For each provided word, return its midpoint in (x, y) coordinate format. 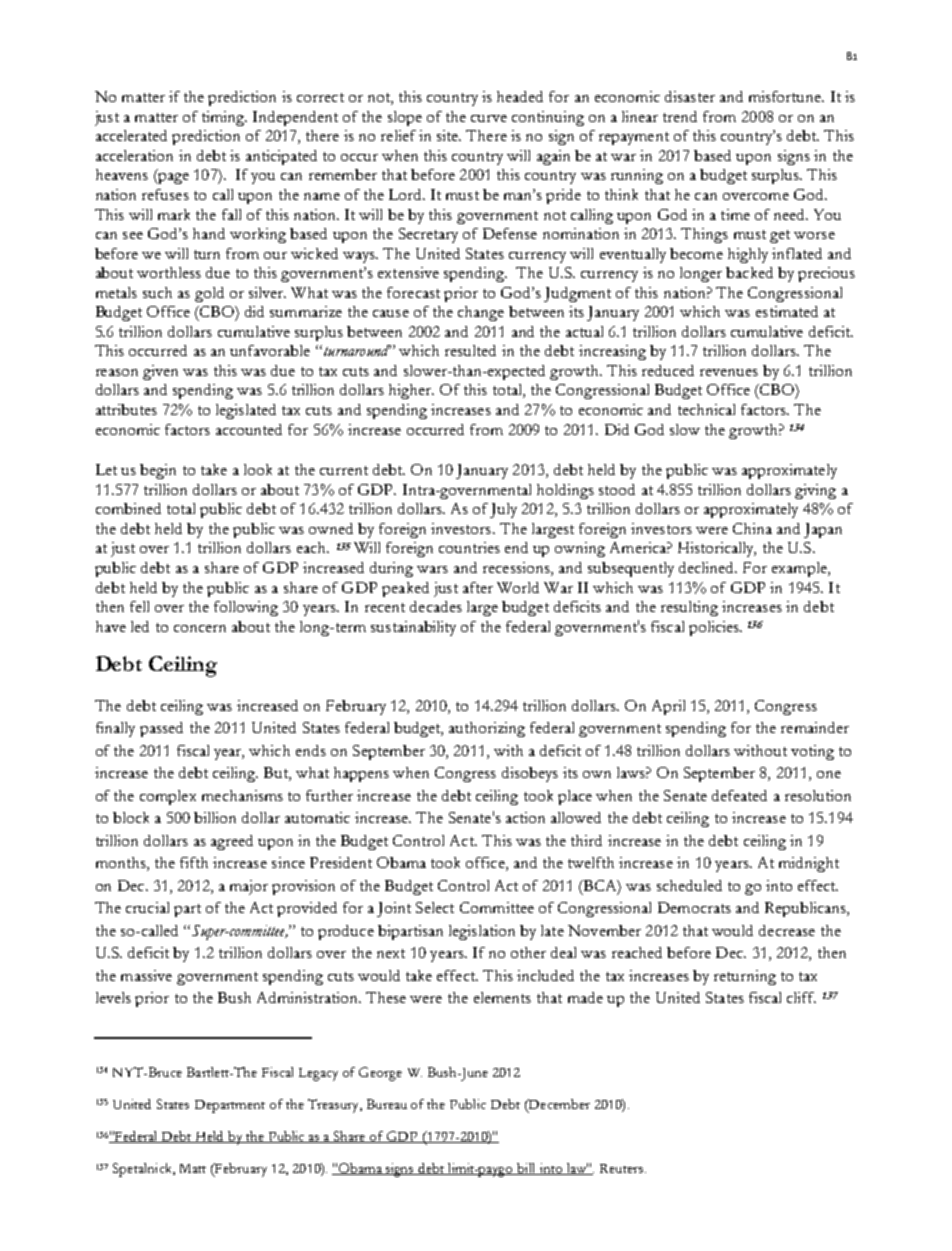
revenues (729, 372)
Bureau (387, 1104)
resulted (470, 350)
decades (436, 606)
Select (435, 907)
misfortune (786, 96)
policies (715, 628)
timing (224, 118)
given (160, 372)
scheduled (689, 885)
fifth (194, 862)
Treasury (334, 1106)
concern (200, 628)
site (449, 135)
